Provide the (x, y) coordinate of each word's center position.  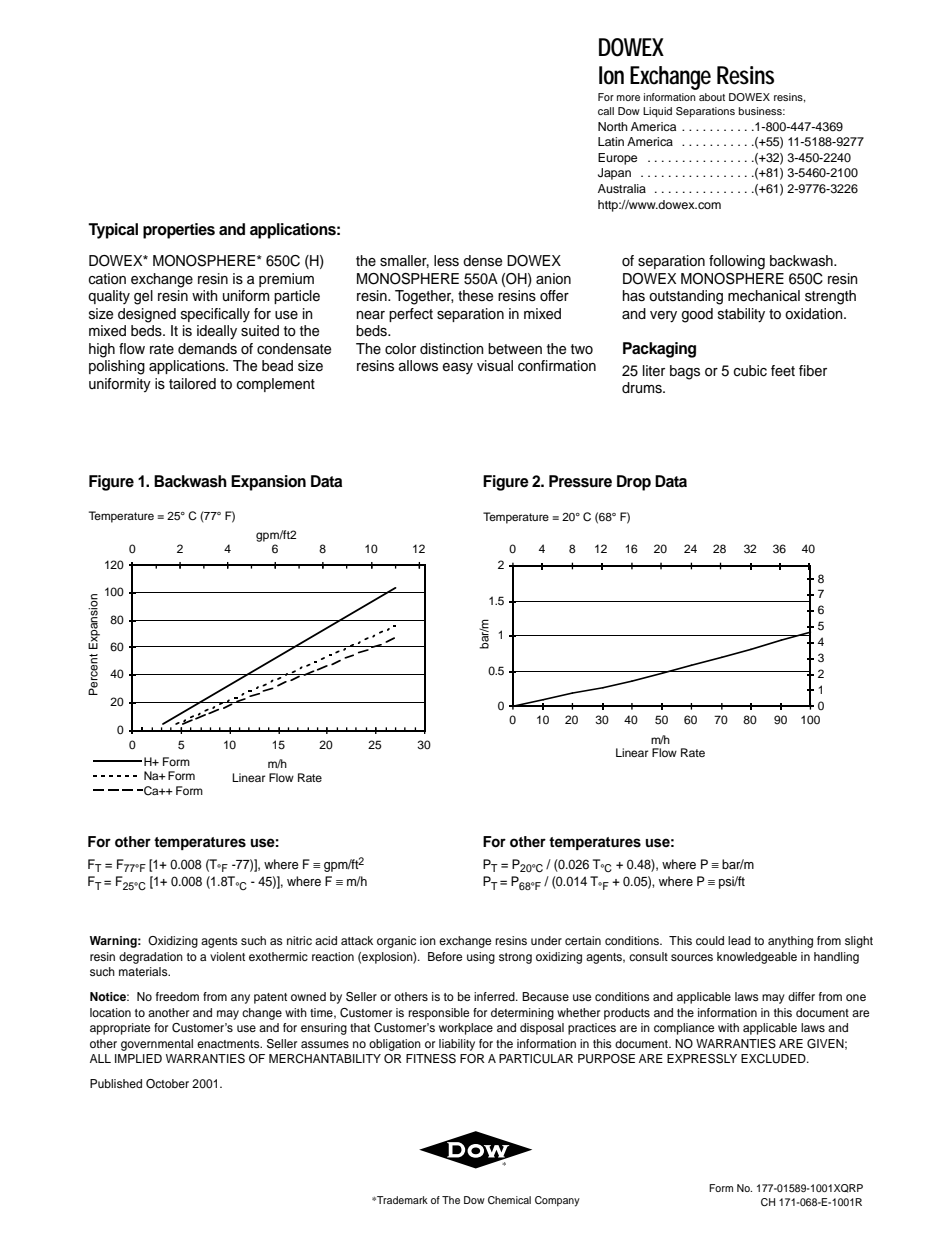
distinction (452, 349)
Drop (634, 483)
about (712, 97)
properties (179, 231)
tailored (192, 384)
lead (739, 940)
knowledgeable (757, 958)
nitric (299, 940)
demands (207, 349)
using (481, 958)
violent (227, 956)
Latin (611, 141)
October (167, 1084)
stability (741, 315)
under (546, 940)
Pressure (580, 481)
